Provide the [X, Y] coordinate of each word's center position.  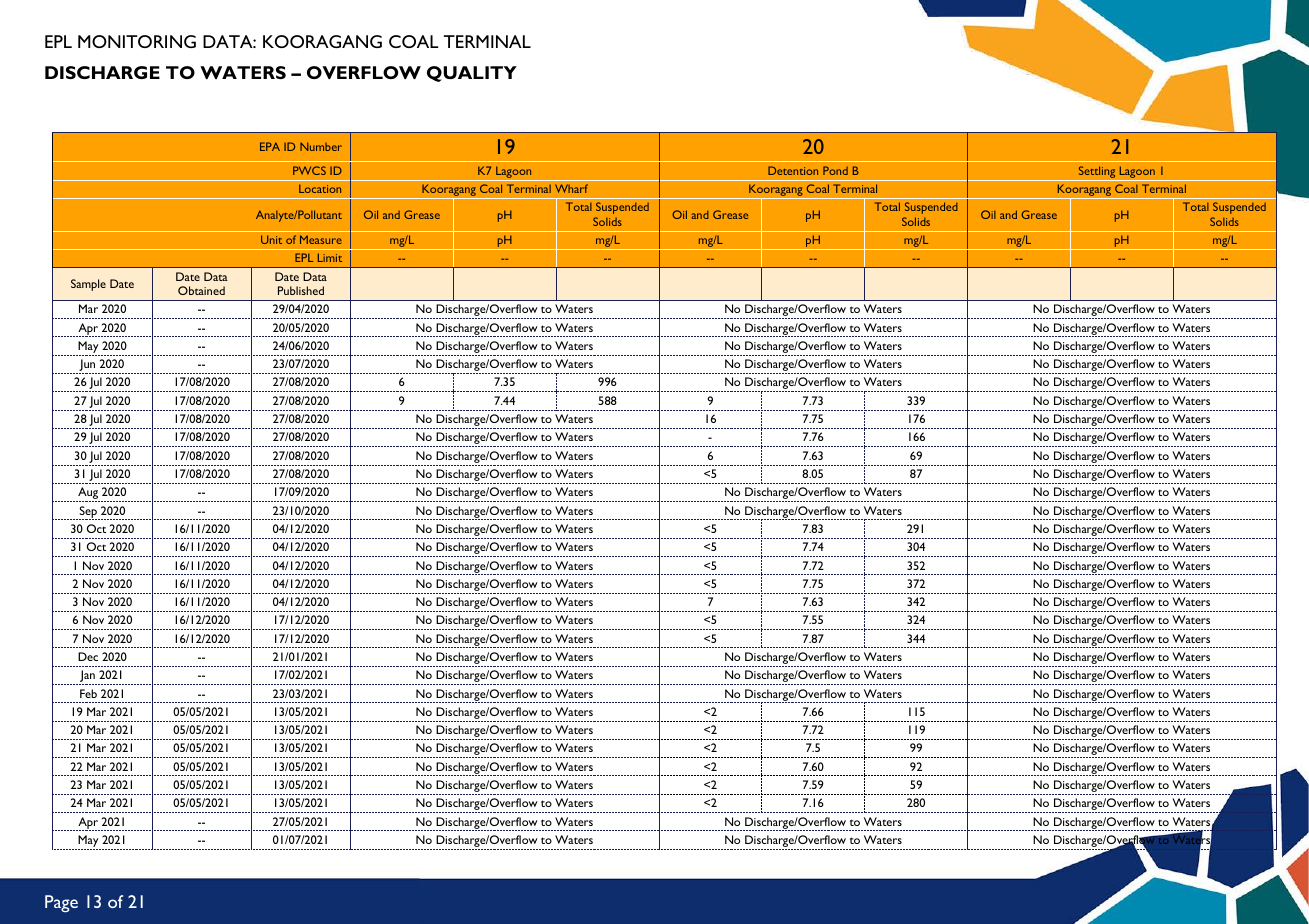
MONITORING [137, 41]
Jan [88, 677]
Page [61, 903]
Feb [88, 693]
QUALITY [472, 74]
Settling [1097, 173]
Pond [835, 170]
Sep [88, 513]
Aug [88, 494]
